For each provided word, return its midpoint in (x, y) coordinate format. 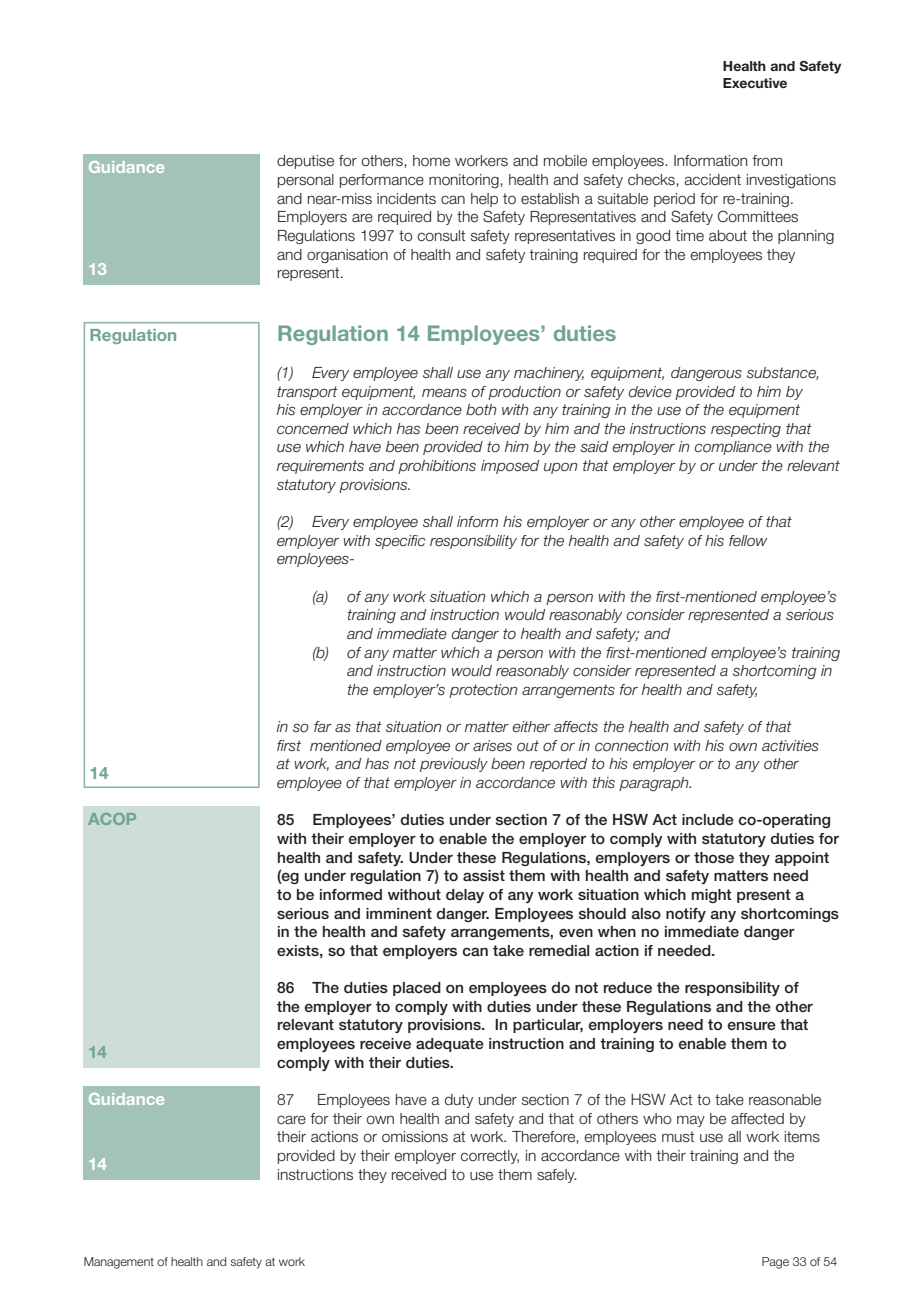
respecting (746, 430)
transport (307, 393)
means (444, 393)
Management (119, 1263)
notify (686, 915)
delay (465, 896)
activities (790, 746)
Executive (755, 83)
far (323, 726)
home (431, 161)
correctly (489, 1157)
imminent (399, 913)
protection (483, 691)
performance (382, 181)
